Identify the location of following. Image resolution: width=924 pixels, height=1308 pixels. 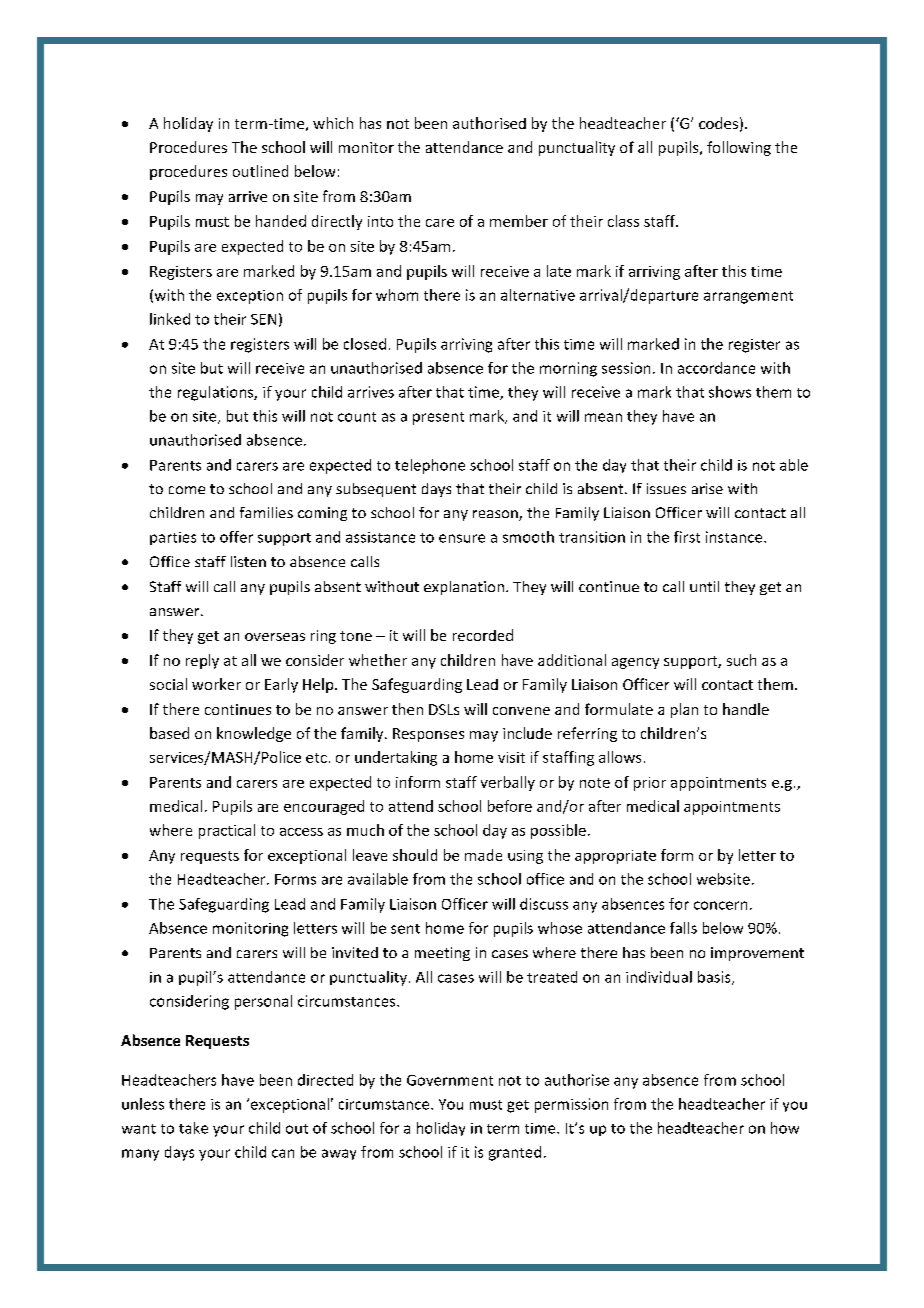
(739, 148).
